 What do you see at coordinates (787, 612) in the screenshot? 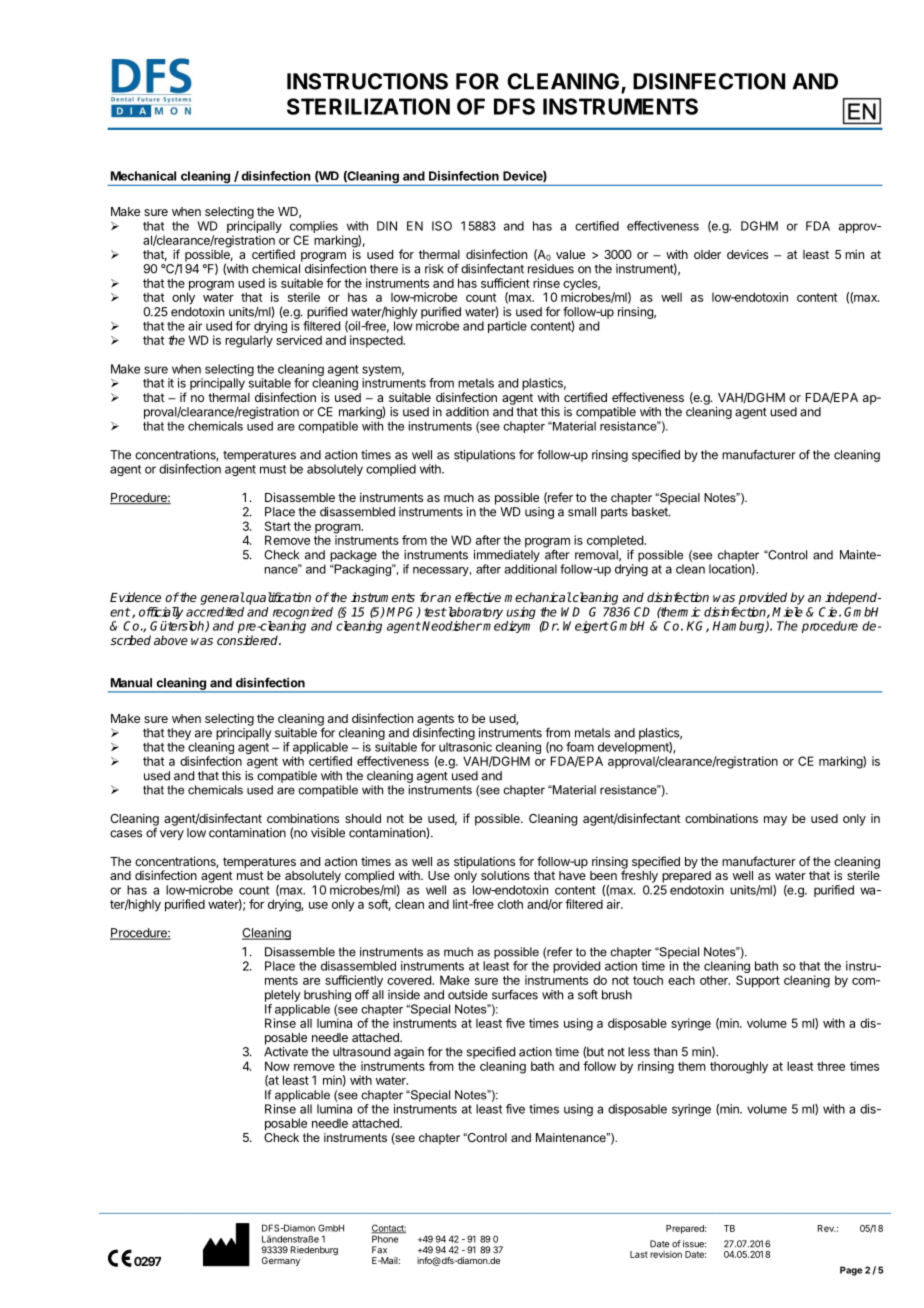
I see `Miele` at bounding box center [787, 612].
